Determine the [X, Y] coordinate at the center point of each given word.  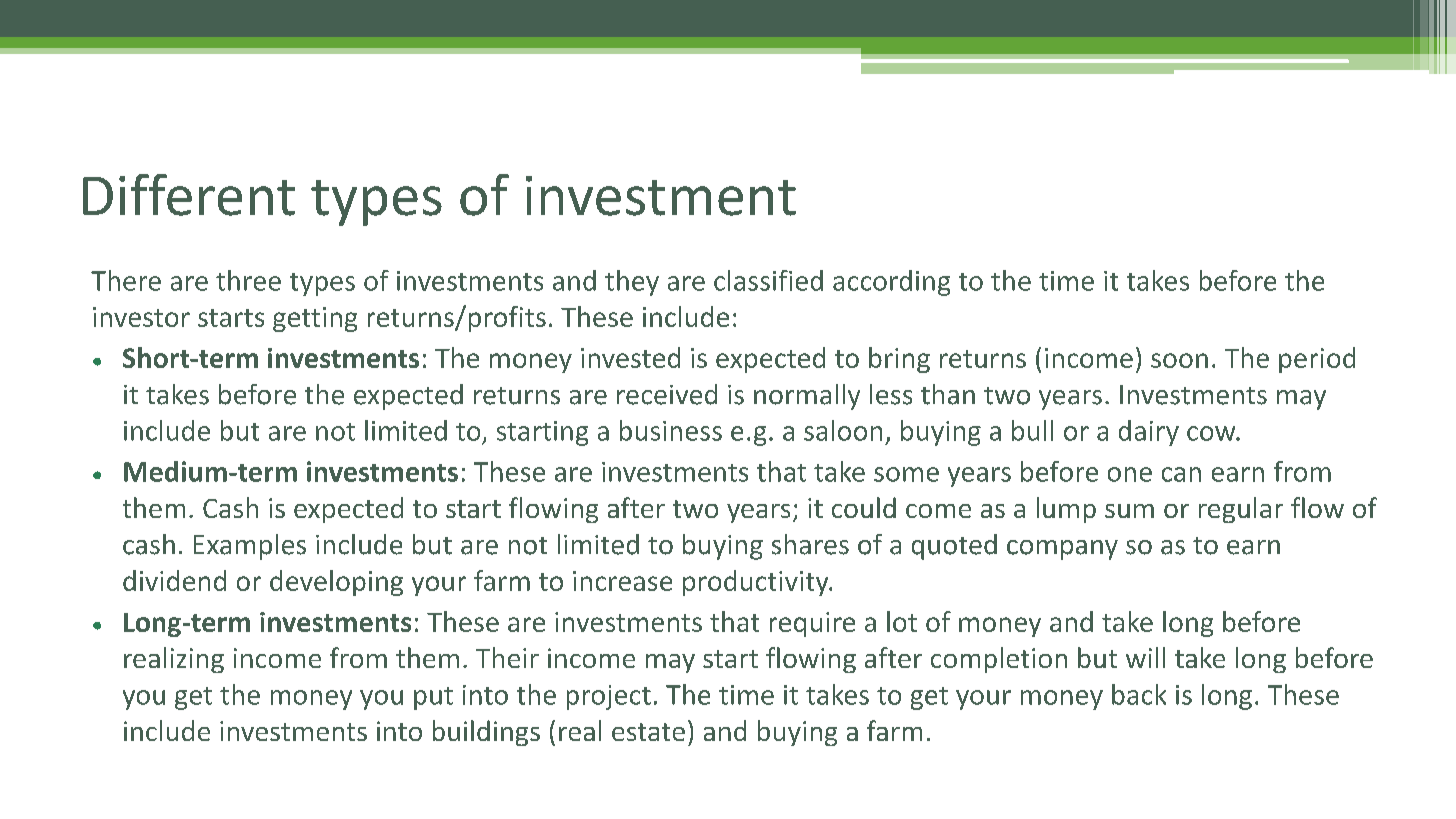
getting [315, 319]
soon [1179, 360]
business [671, 430]
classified [768, 280]
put [433, 698]
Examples [250, 547]
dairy [1149, 433]
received [667, 394]
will [1145, 657]
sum [1129, 511]
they [632, 283]
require [812, 624]
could [864, 507]
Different [189, 195]
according [891, 283]
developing [336, 583]
